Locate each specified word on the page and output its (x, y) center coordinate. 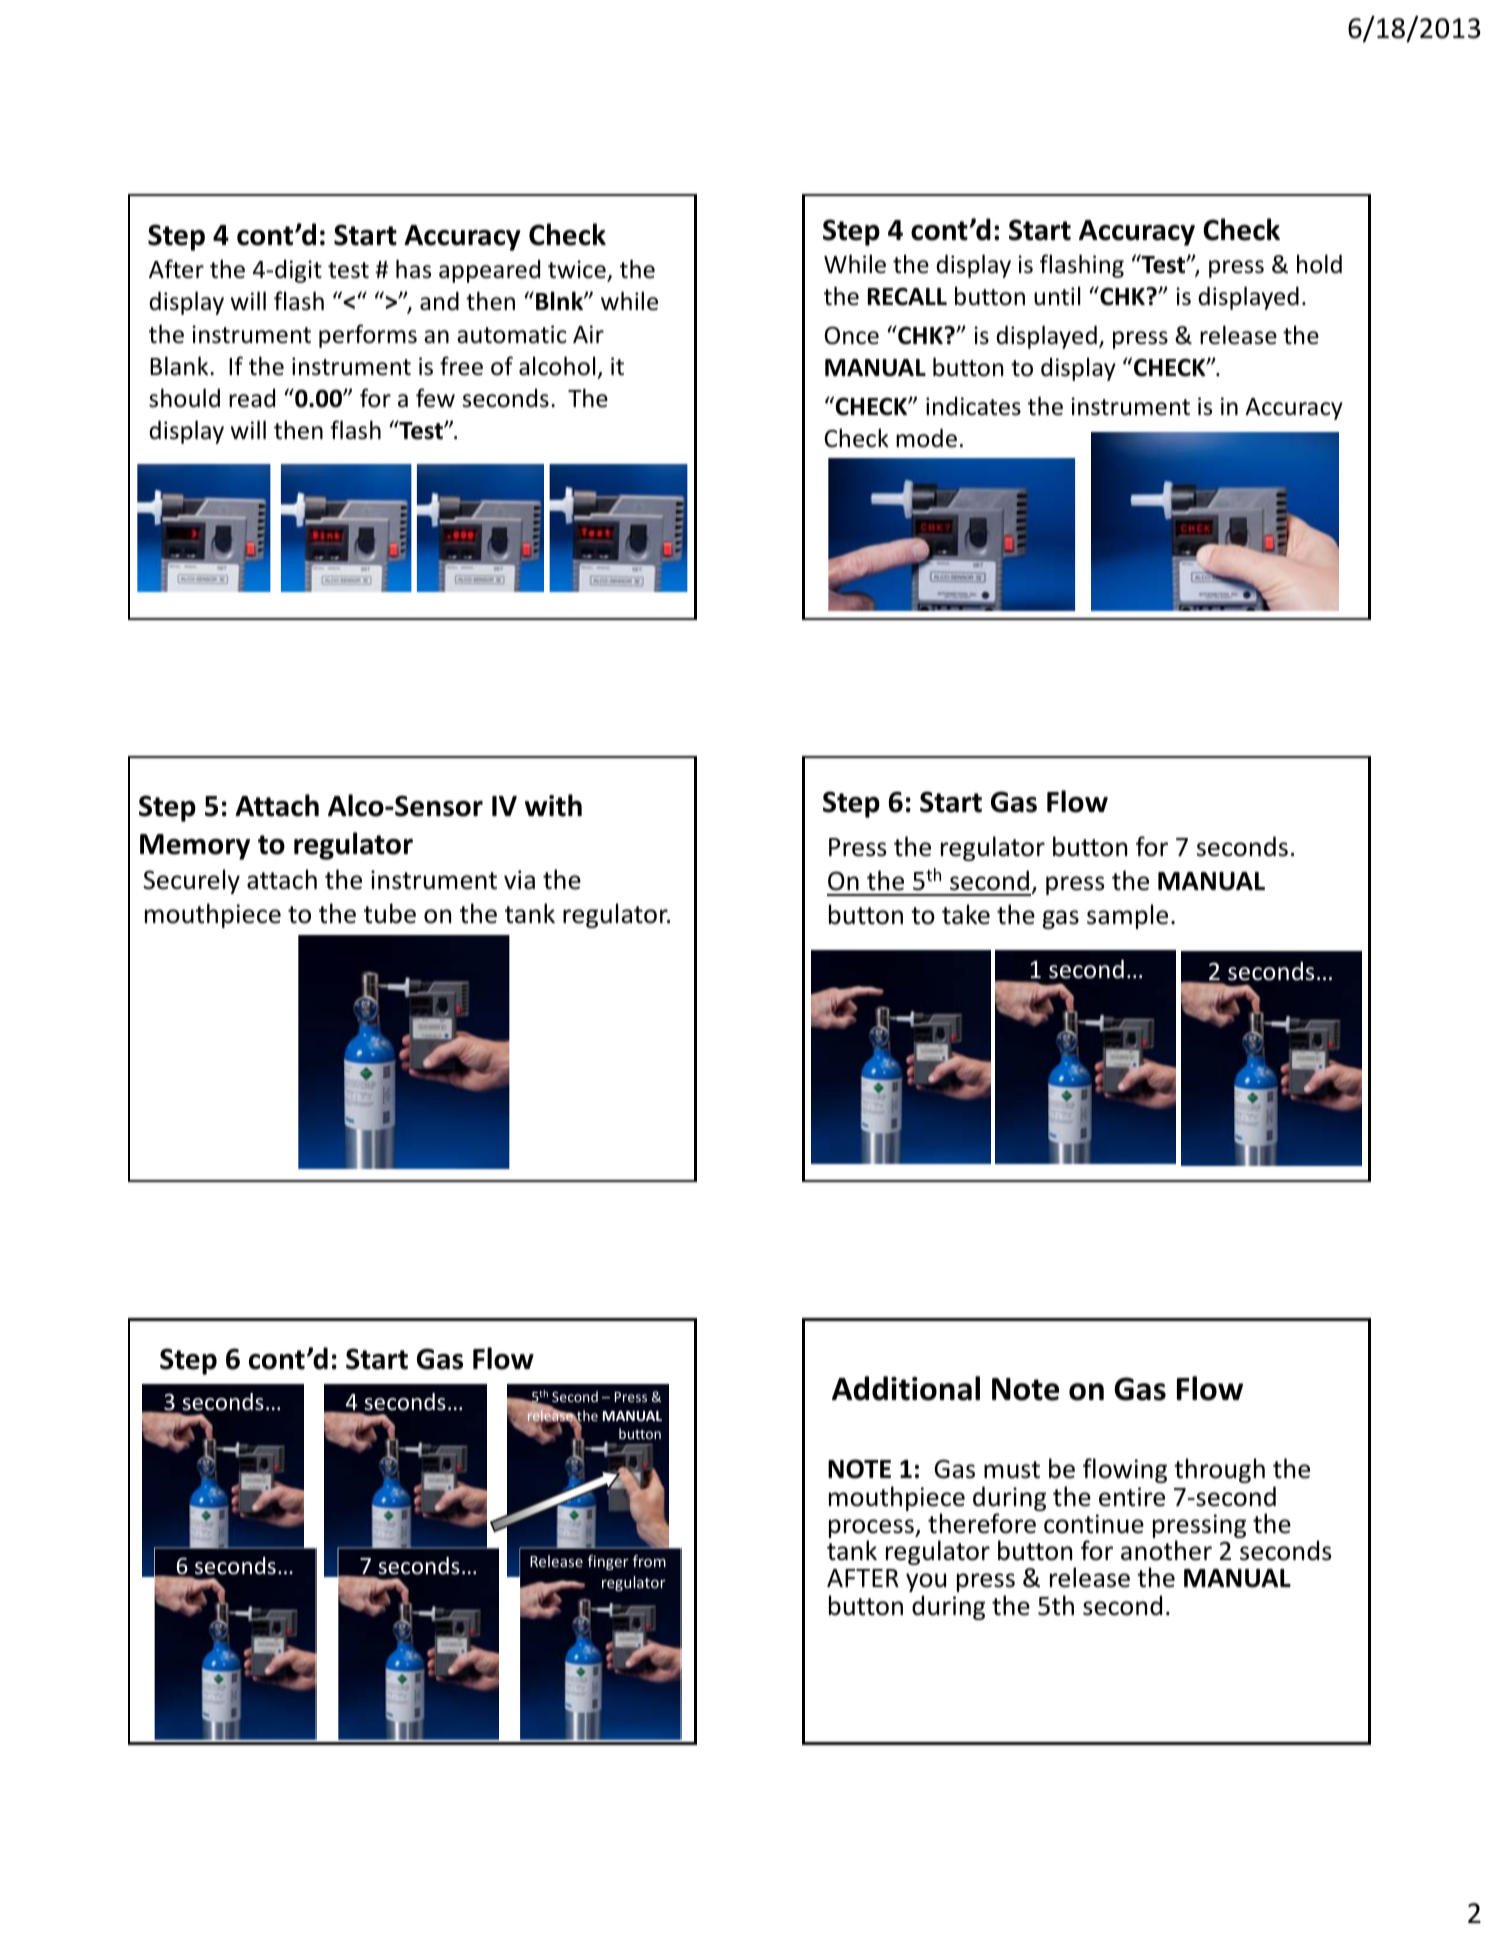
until (1057, 296)
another (1166, 1550)
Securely (191, 881)
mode (926, 438)
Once (852, 335)
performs (368, 336)
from (649, 1561)
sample (1127, 916)
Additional (906, 1388)
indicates (973, 406)
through (1219, 1470)
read (252, 398)
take (966, 914)
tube (390, 913)
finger (608, 1562)
